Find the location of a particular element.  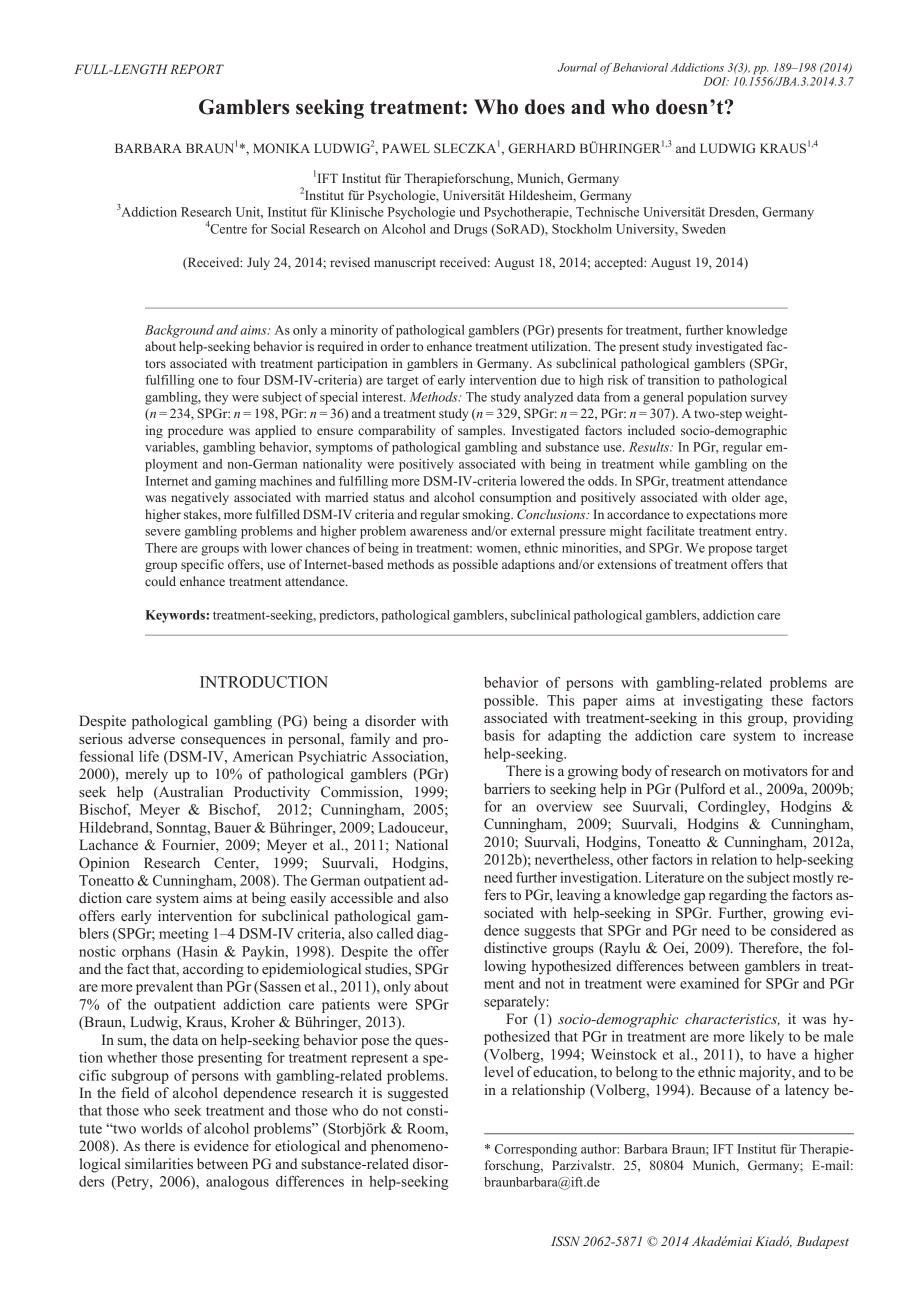

DOI is located at coordinates (716, 81).
